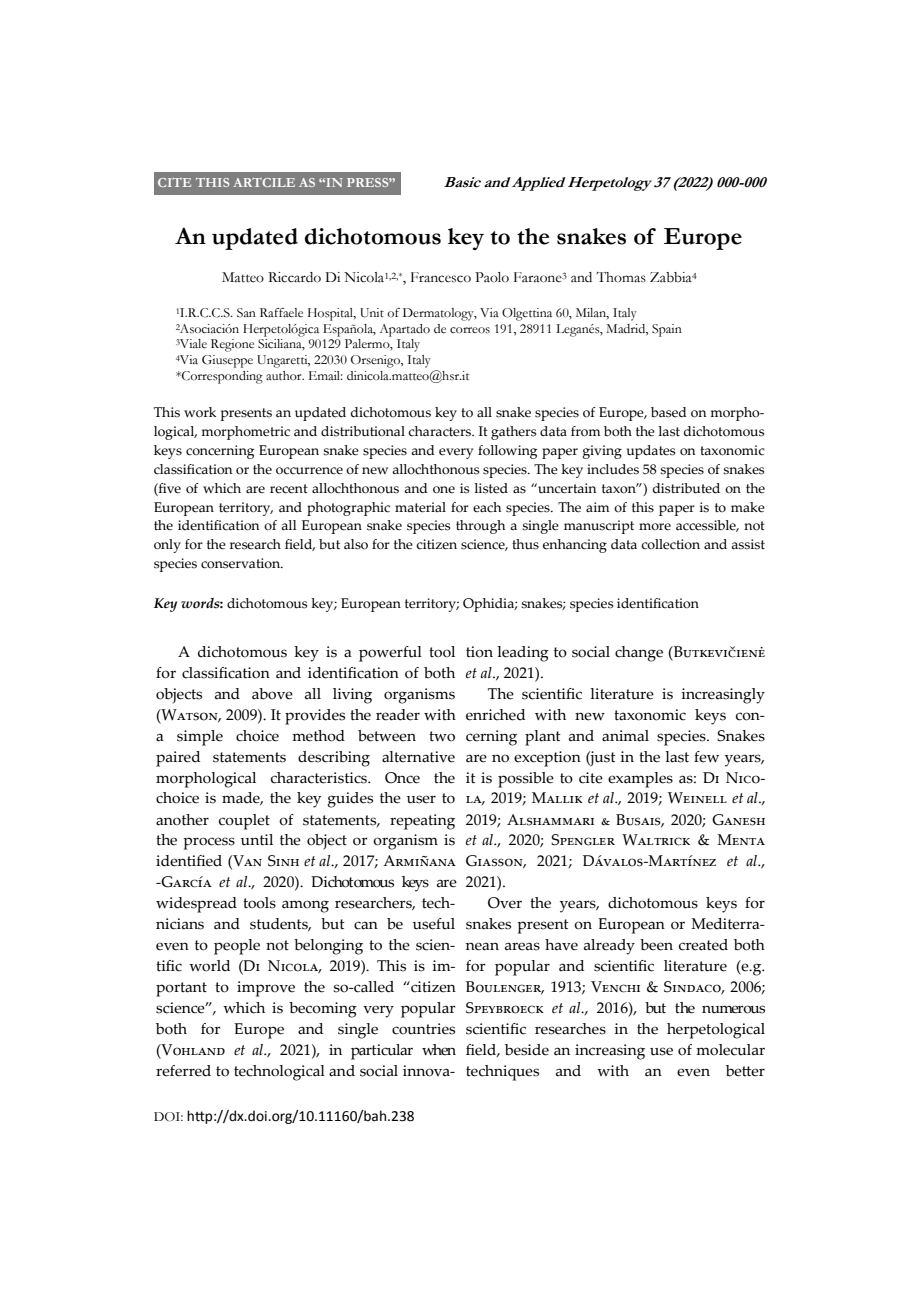 The height and width of the page is (1308, 924). What do you see at coordinates (244, 822) in the page?
I see `couplet` at bounding box center [244, 822].
